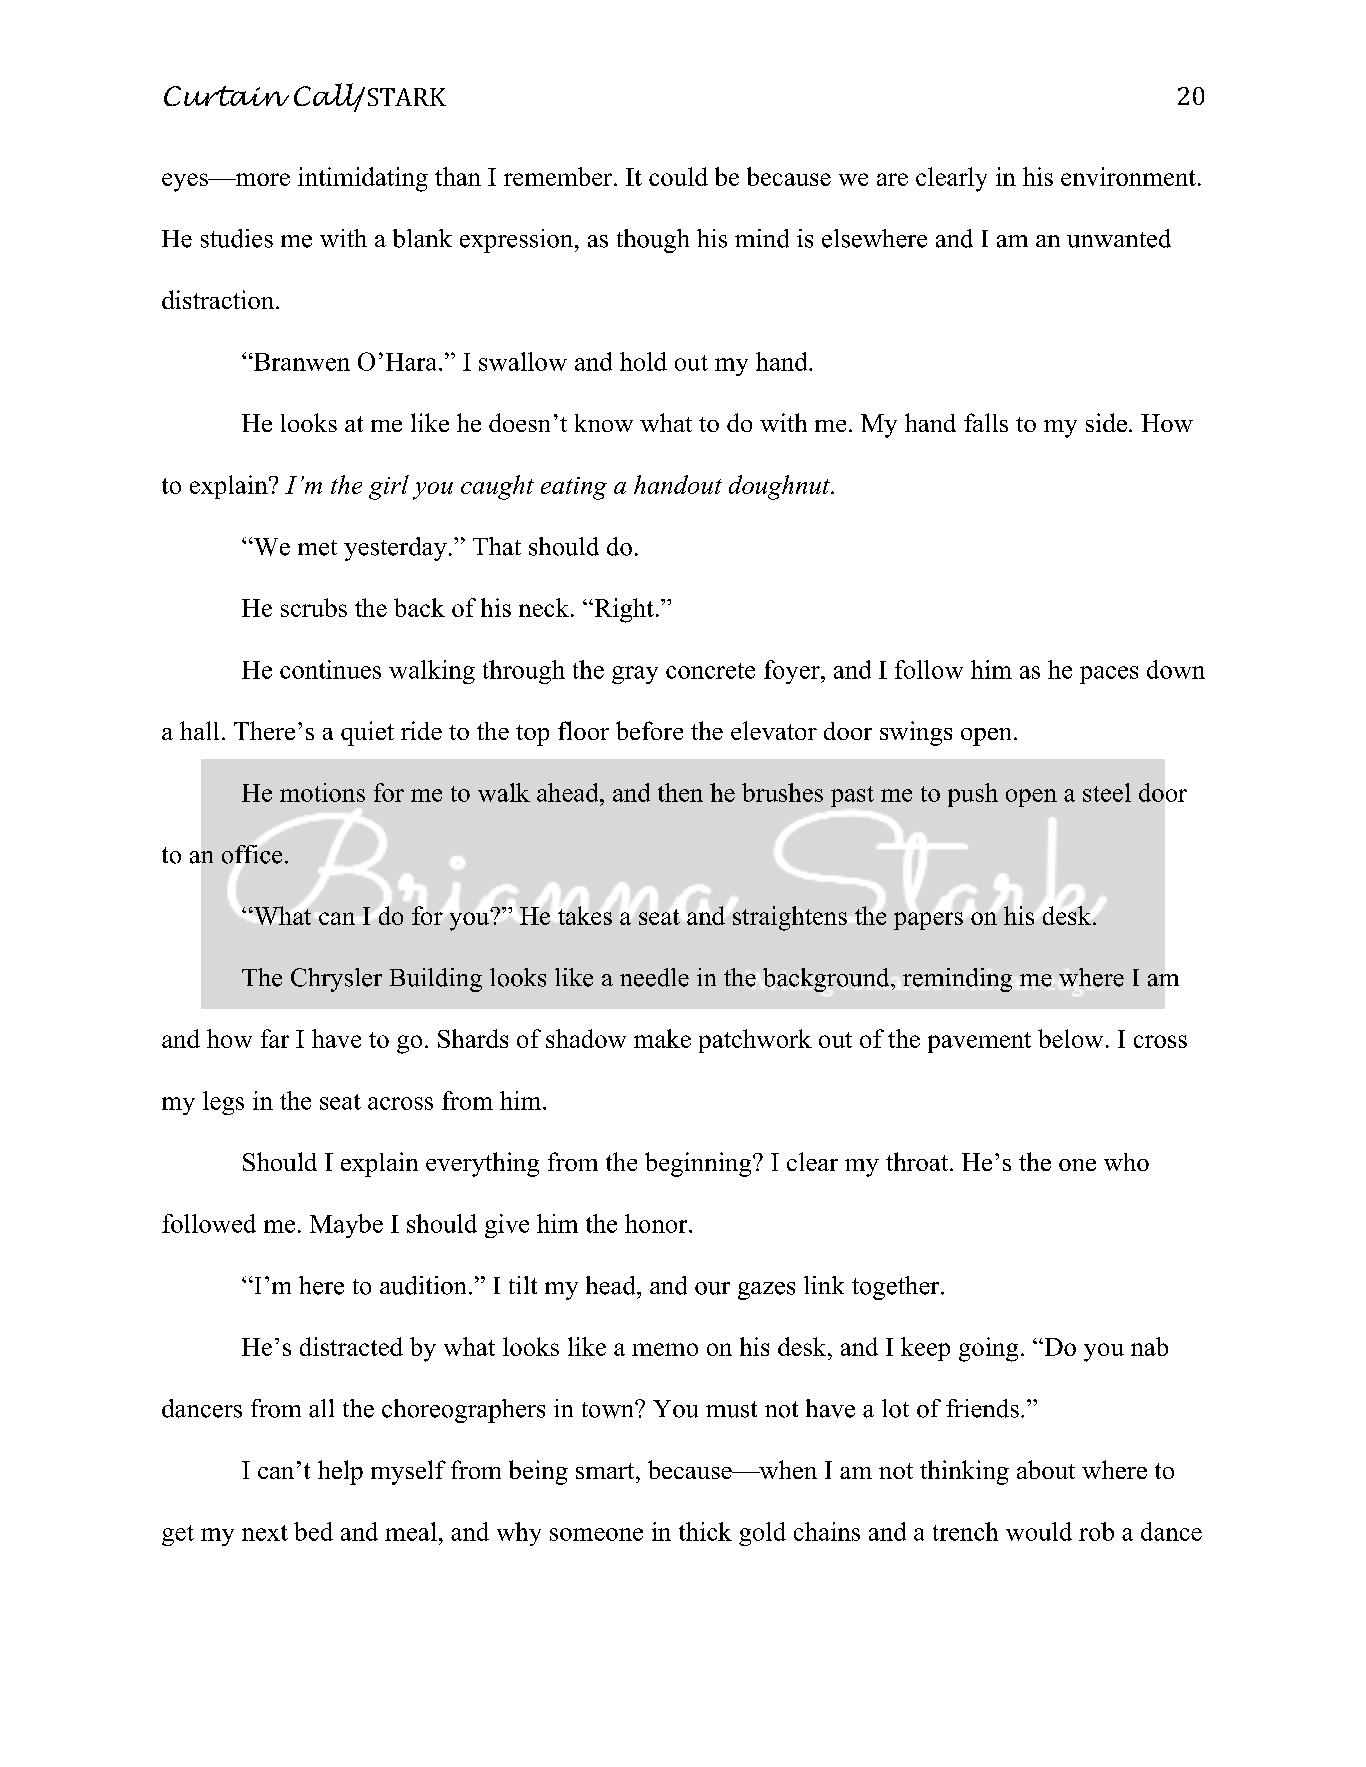 This document has width=1366, height=1767. What do you see at coordinates (653, 241) in the document?
I see `though` at bounding box center [653, 241].
